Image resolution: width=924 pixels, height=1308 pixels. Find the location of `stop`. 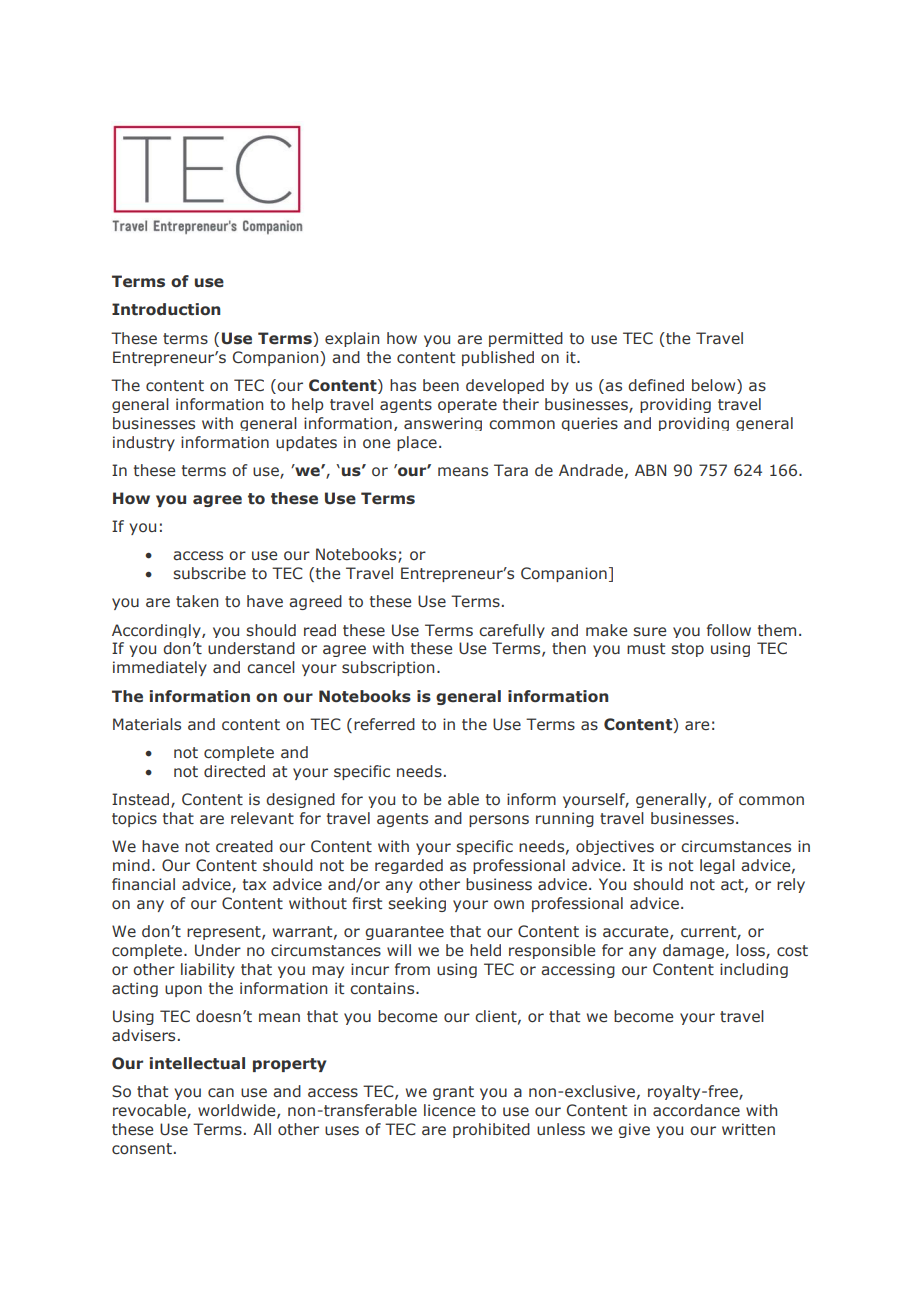

stop is located at coordinates (687, 650).
